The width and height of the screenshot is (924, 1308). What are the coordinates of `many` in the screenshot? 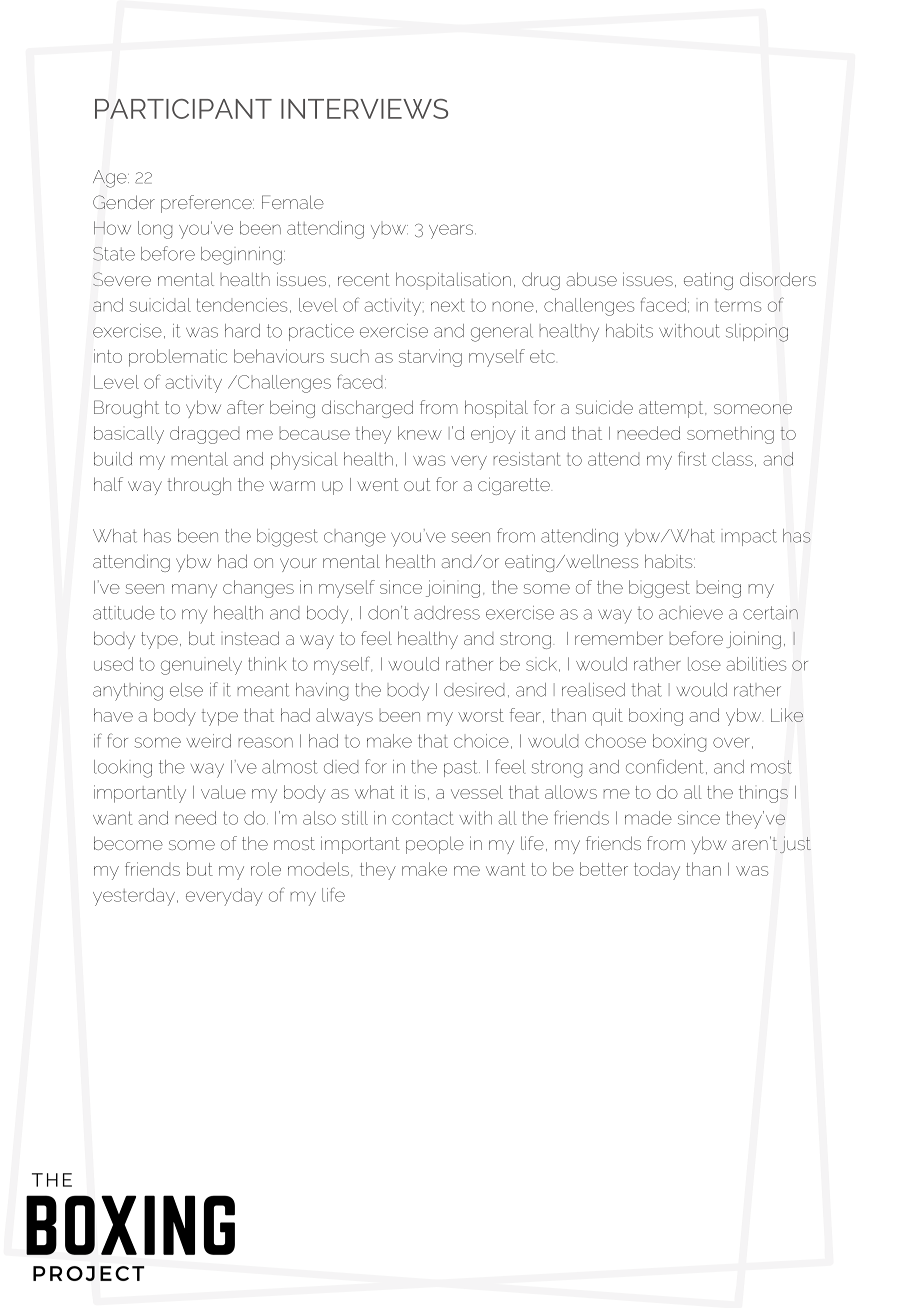 It's located at (194, 591).
